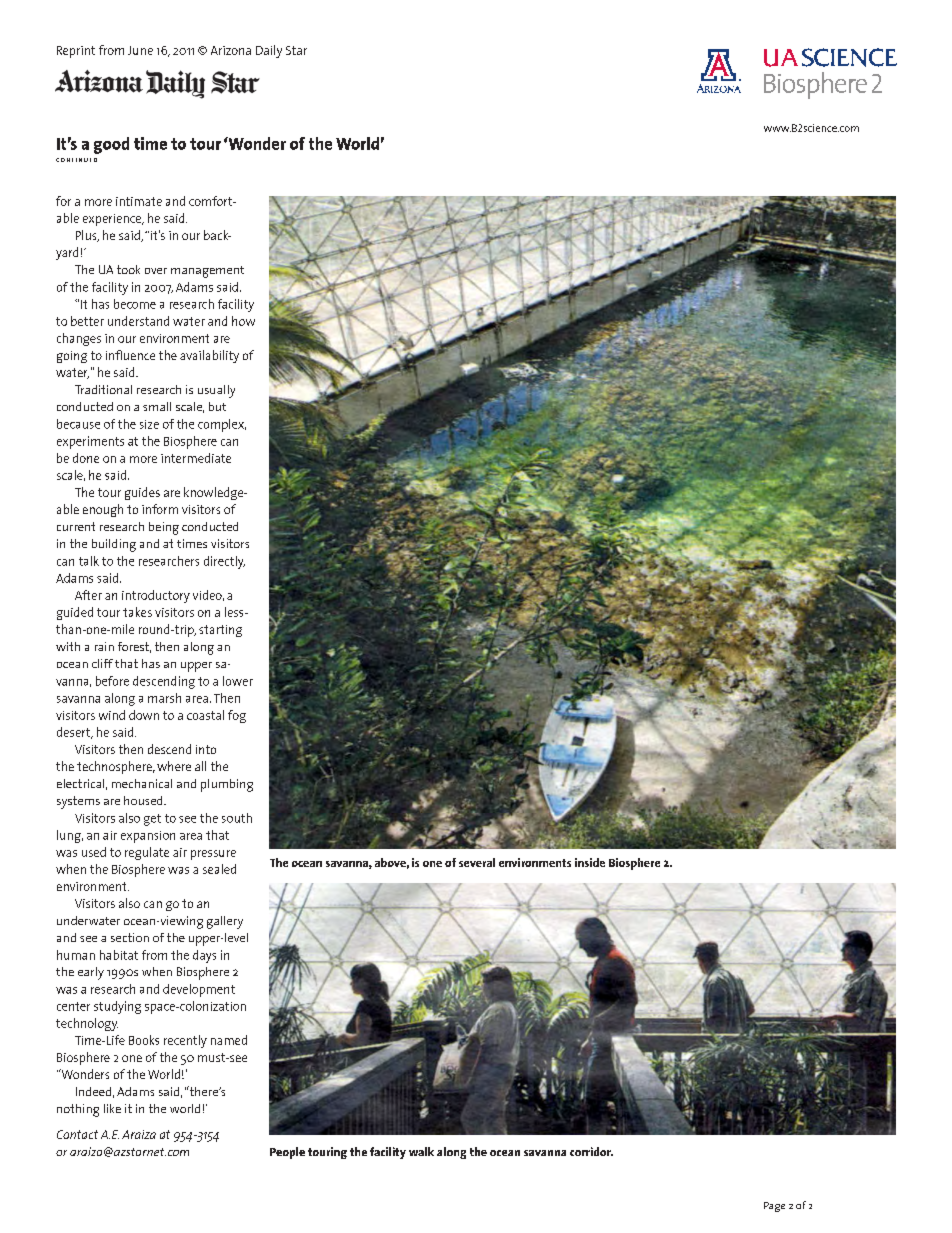  I want to click on Daily, so click(269, 51).
